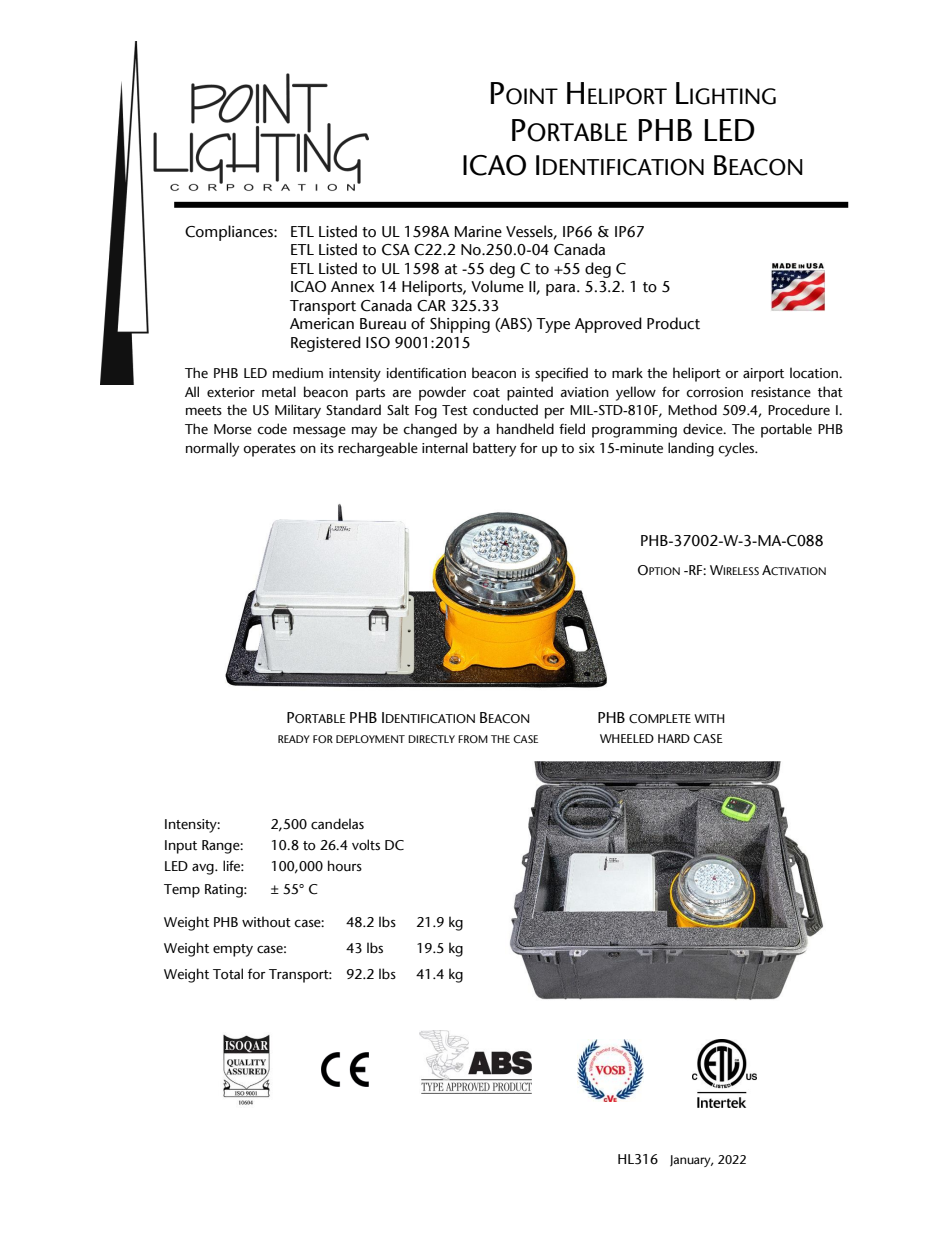 The height and width of the screenshot is (1233, 952). I want to click on handheld, so click(525, 429).
